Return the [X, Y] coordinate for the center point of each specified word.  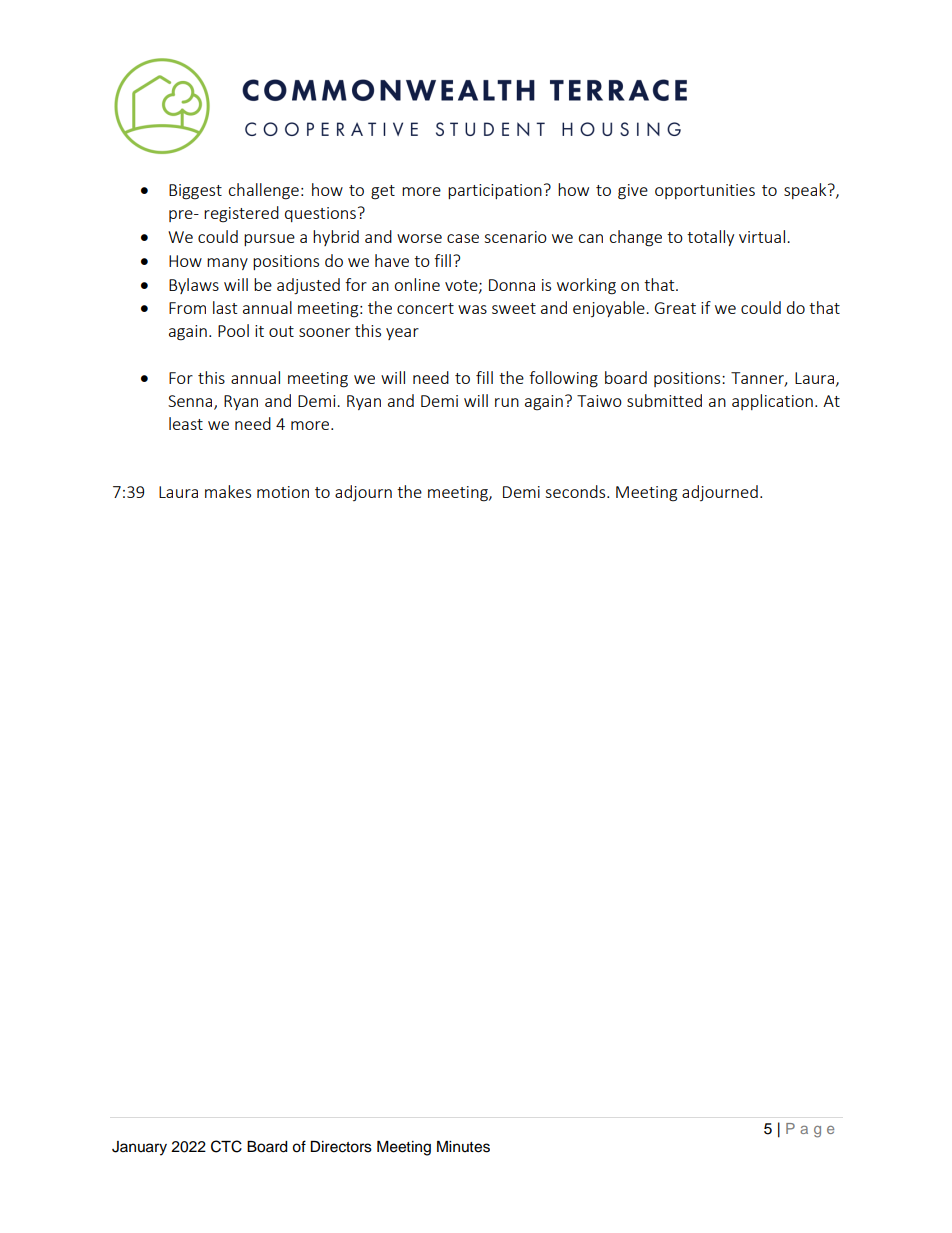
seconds [576, 491]
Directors [341, 1147]
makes [228, 491]
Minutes [463, 1147]
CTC [226, 1146]
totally [710, 238]
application [772, 402]
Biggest [195, 192]
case [463, 238]
